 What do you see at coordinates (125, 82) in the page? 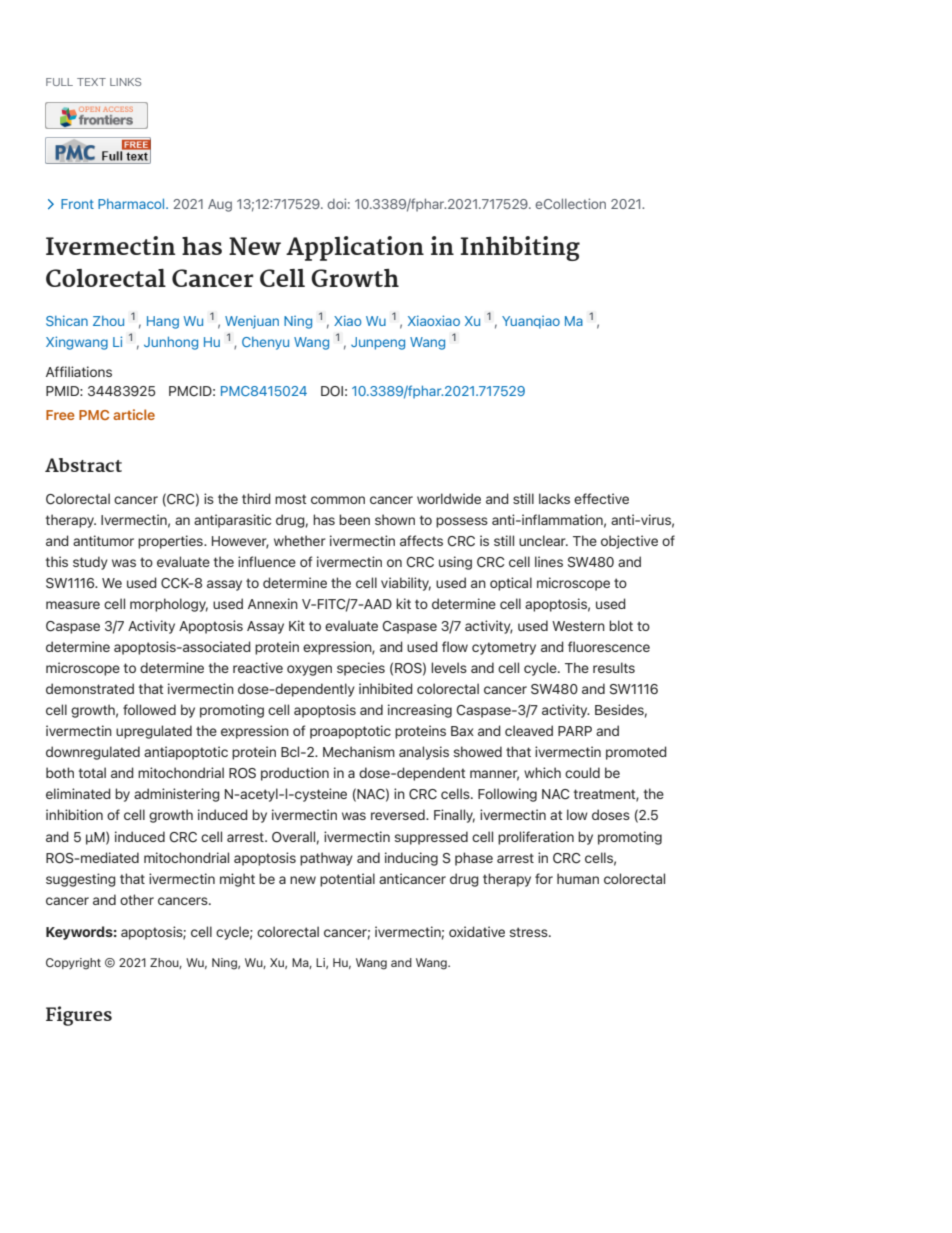
I see `LINKS` at bounding box center [125, 82].
